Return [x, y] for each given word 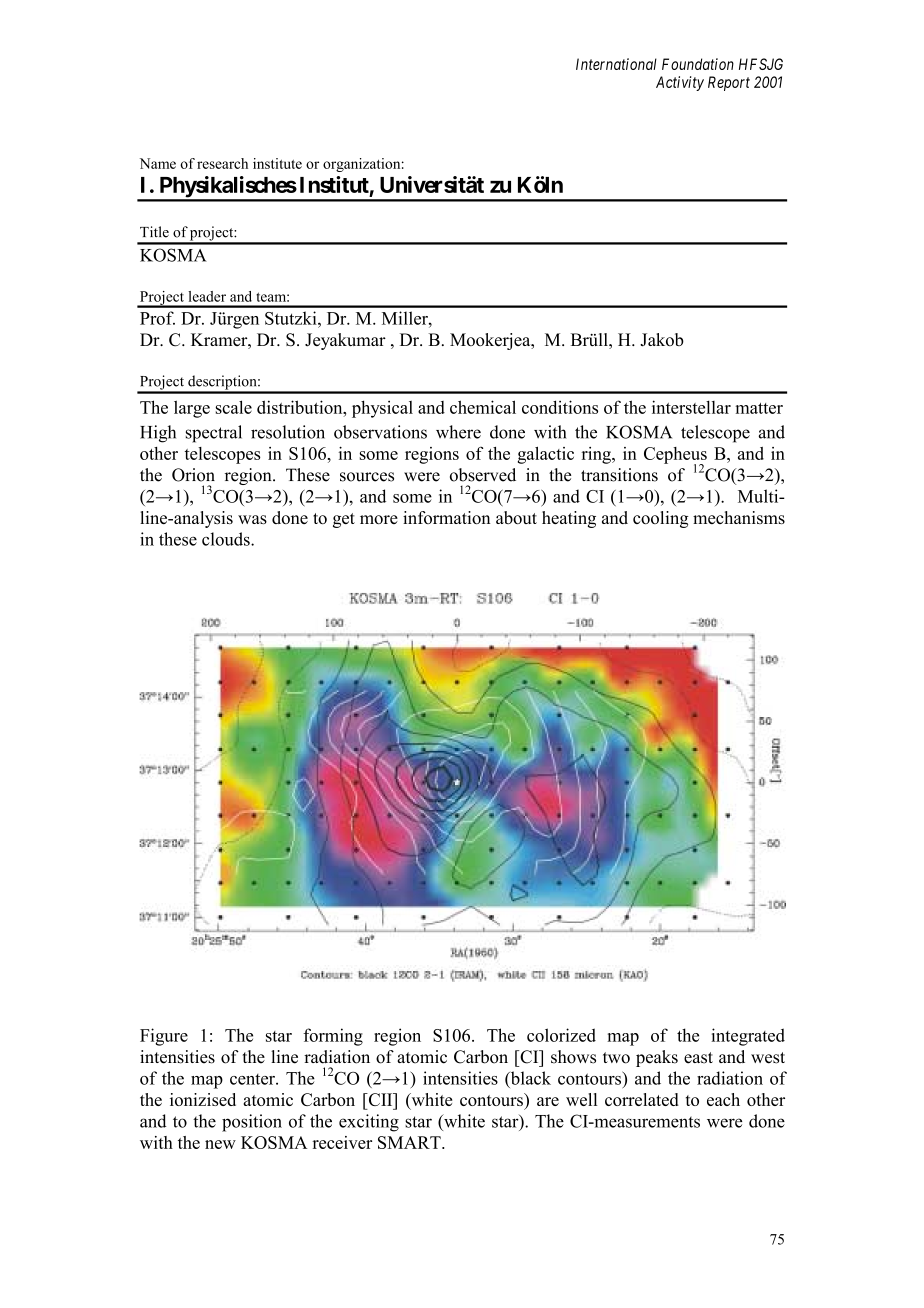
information [446, 517]
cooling [661, 519]
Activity [680, 83]
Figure [164, 1037]
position [252, 1123]
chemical [483, 407]
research [222, 163]
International [616, 64]
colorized [561, 1035]
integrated [748, 1037]
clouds [227, 539]
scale [233, 407]
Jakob [662, 340]
